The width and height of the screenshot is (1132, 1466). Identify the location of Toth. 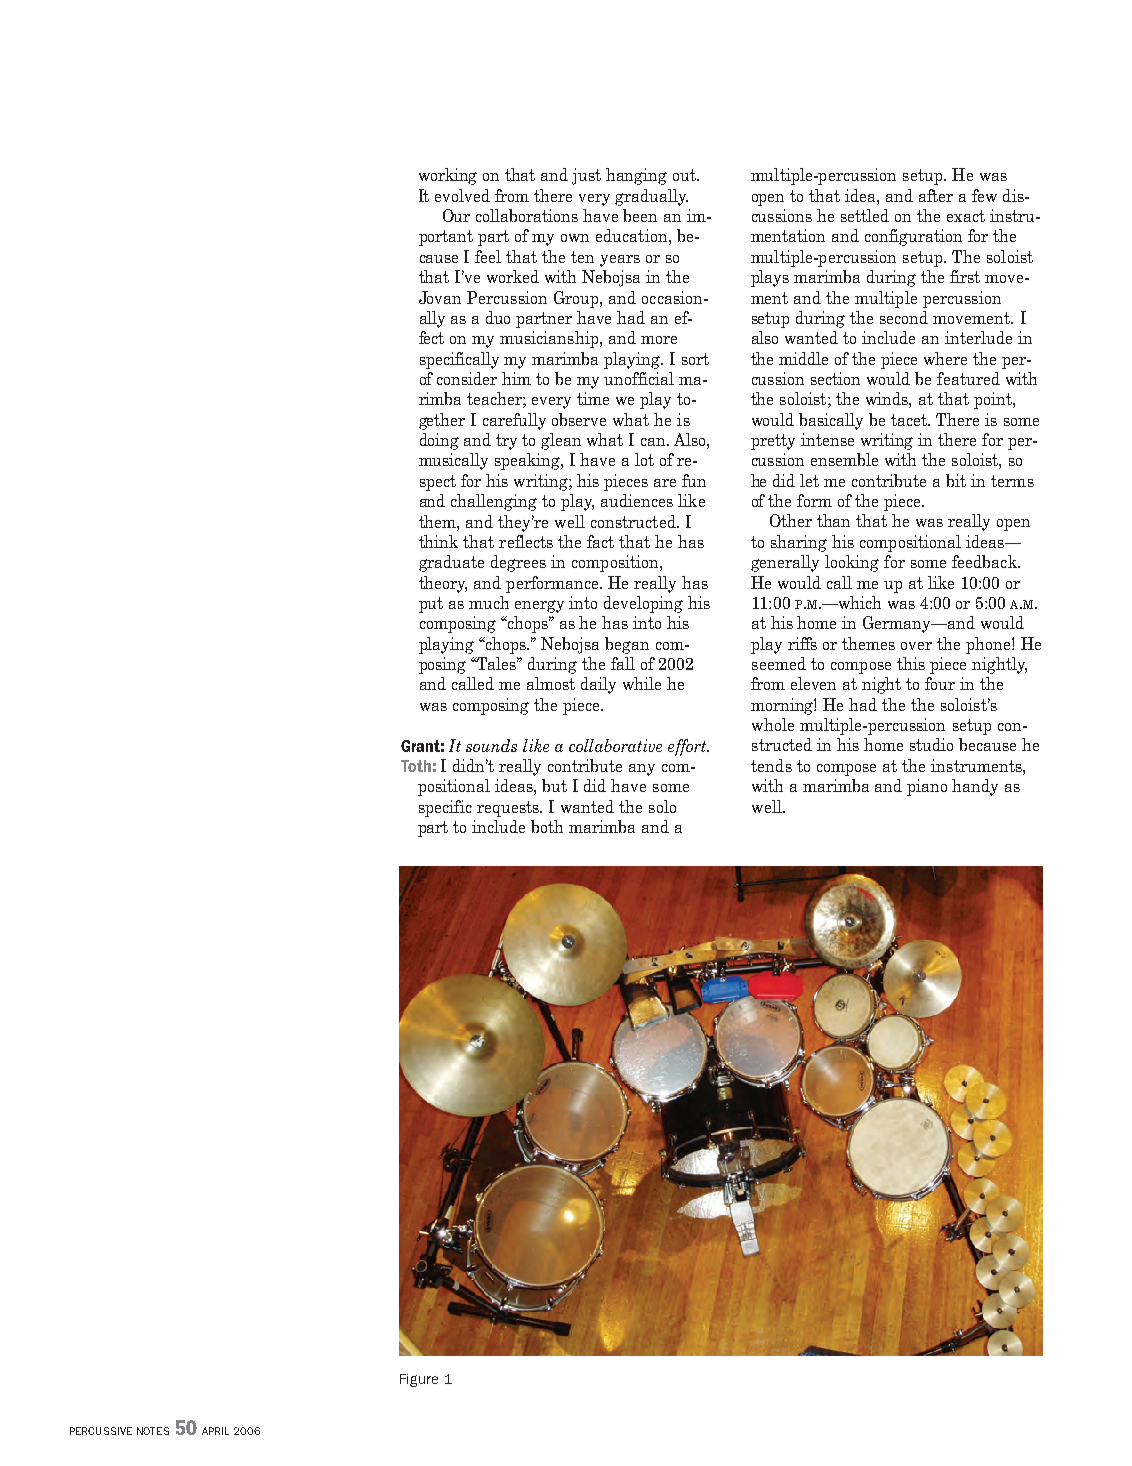
(416, 766).
